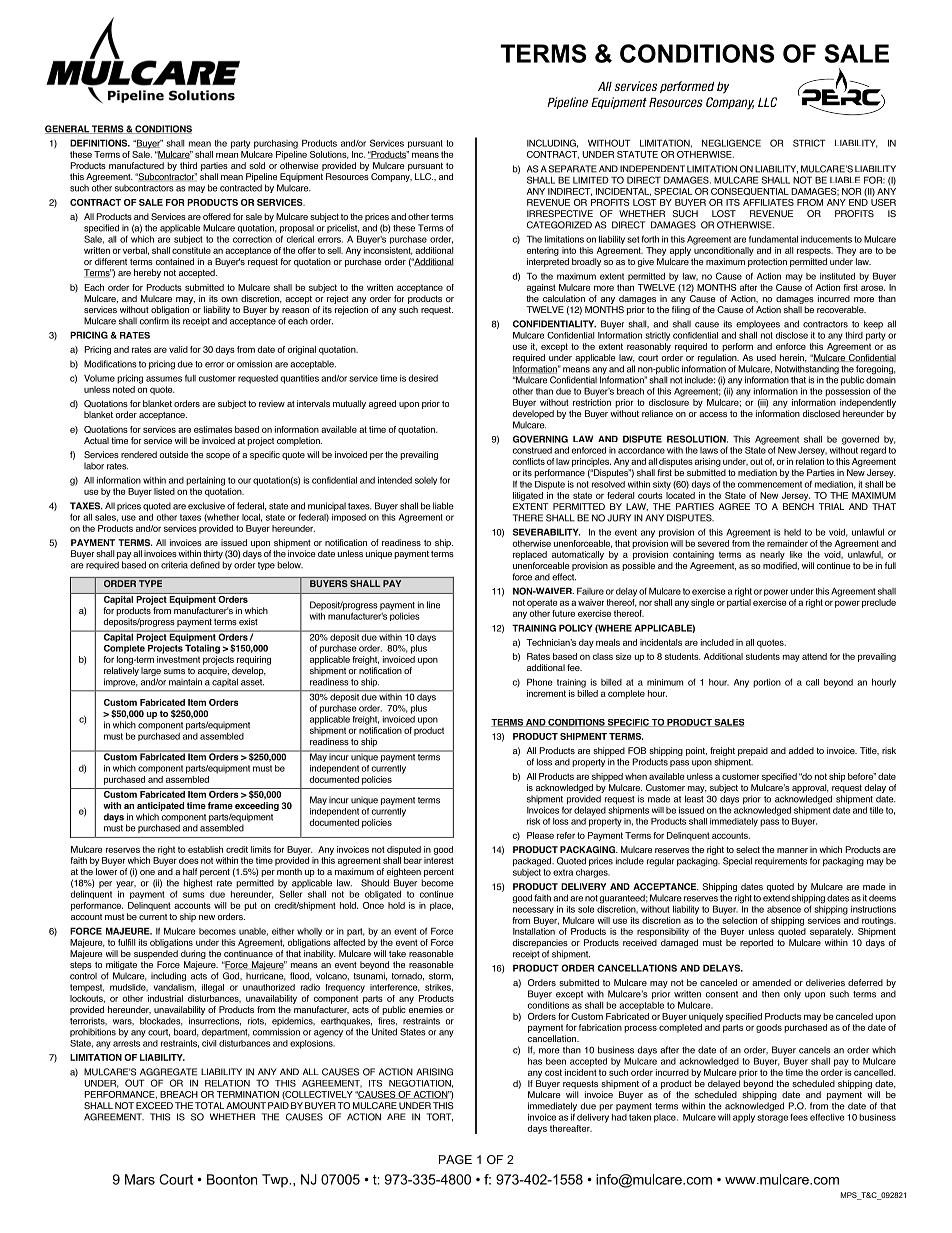  Describe the element at coordinates (424, 176) in the screenshot. I see `LLC` at that location.
